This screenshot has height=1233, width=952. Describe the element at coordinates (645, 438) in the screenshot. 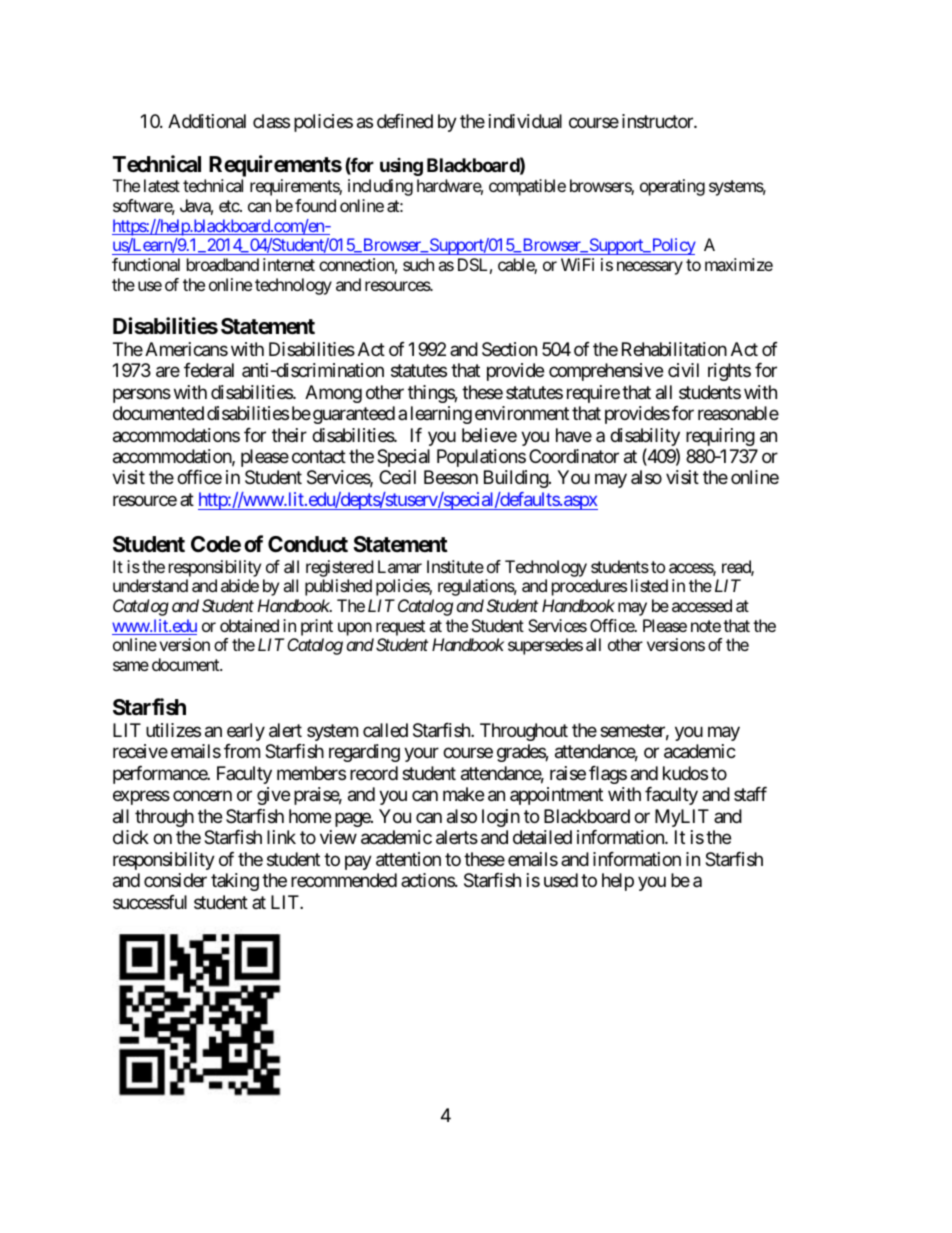

I see `disability` at that location.
